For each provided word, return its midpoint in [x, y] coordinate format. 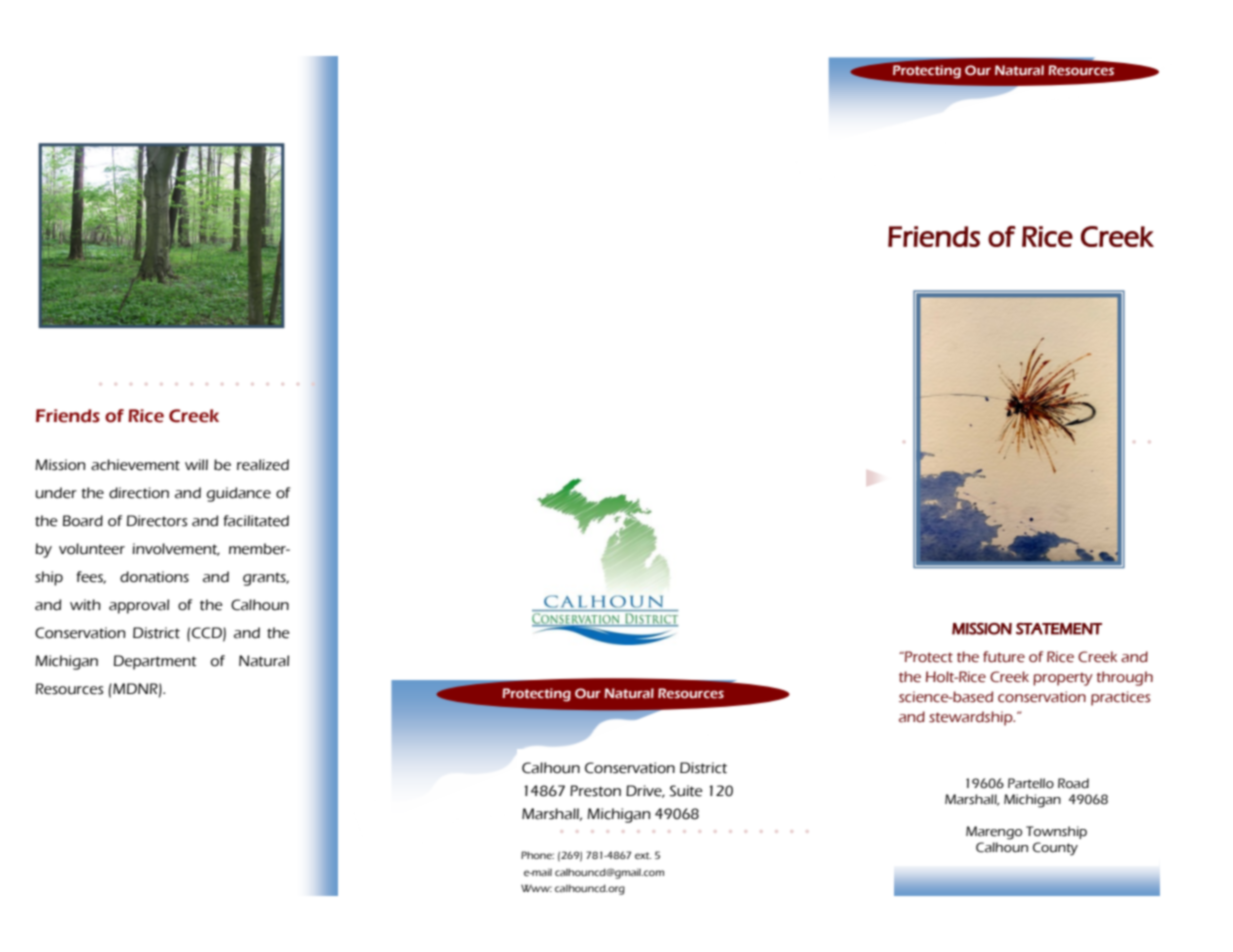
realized [263, 465]
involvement [176, 549]
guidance [239, 494]
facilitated [256, 521]
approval [139, 606]
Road [1073, 783]
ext [643, 855]
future [1004, 657]
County [1055, 849]
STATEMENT [1059, 629]
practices [1120, 698]
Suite [686, 791]
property [1063, 679]
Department [155, 662]
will [196, 464]
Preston [595, 791]
